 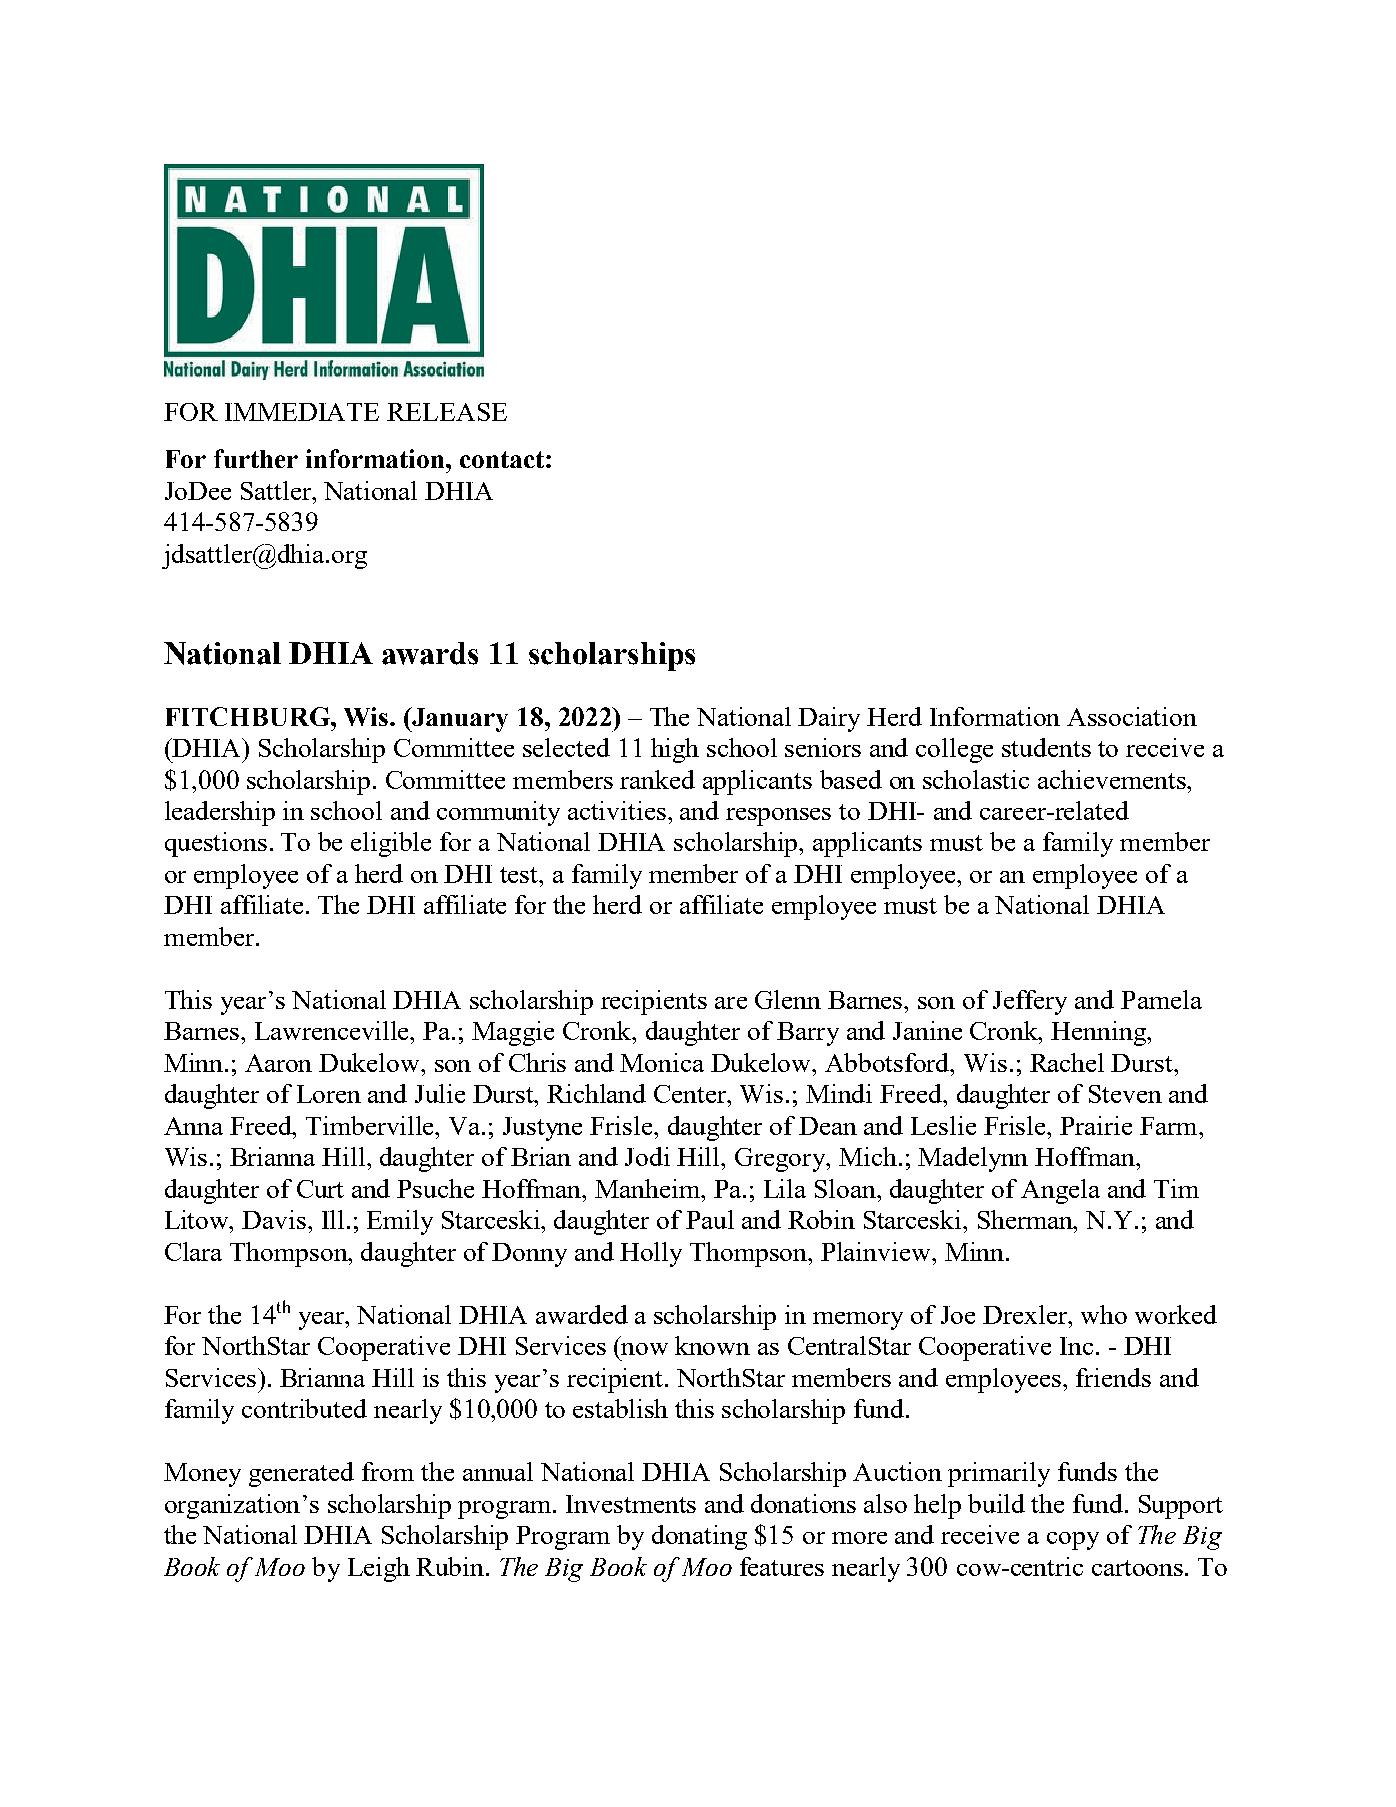 What do you see at coordinates (1132, 716) in the image?
I see `Association` at bounding box center [1132, 716].
